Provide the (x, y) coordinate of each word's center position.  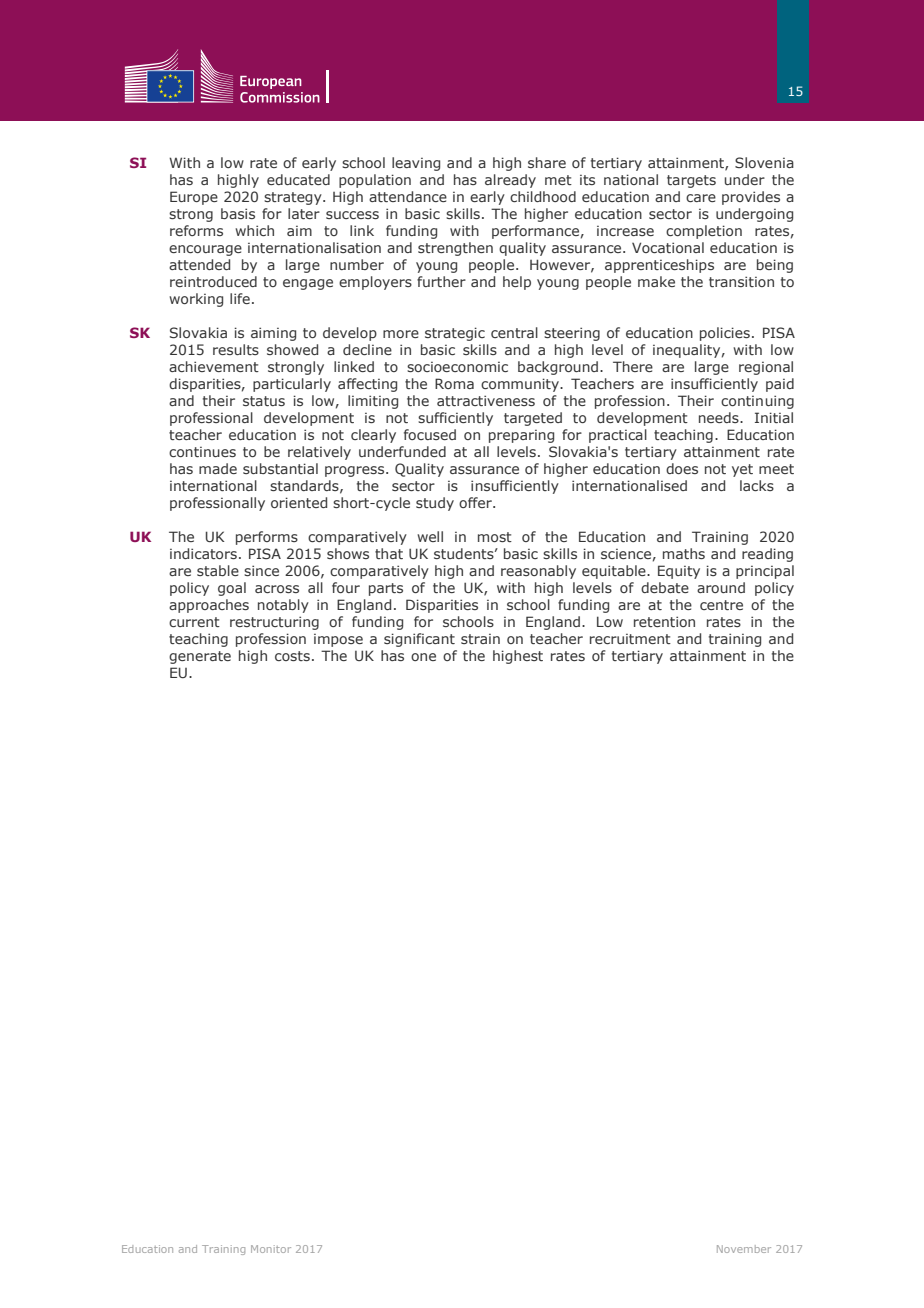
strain (480, 639)
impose (338, 640)
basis (238, 213)
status (264, 401)
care (701, 198)
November (744, 1249)
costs (292, 656)
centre (721, 605)
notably (283, 606)
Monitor (271, 1249)
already (510, 181)
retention (664, 621)
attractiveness (486, 400)
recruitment (630, 639)
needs (720, 417)
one (423, 657)
